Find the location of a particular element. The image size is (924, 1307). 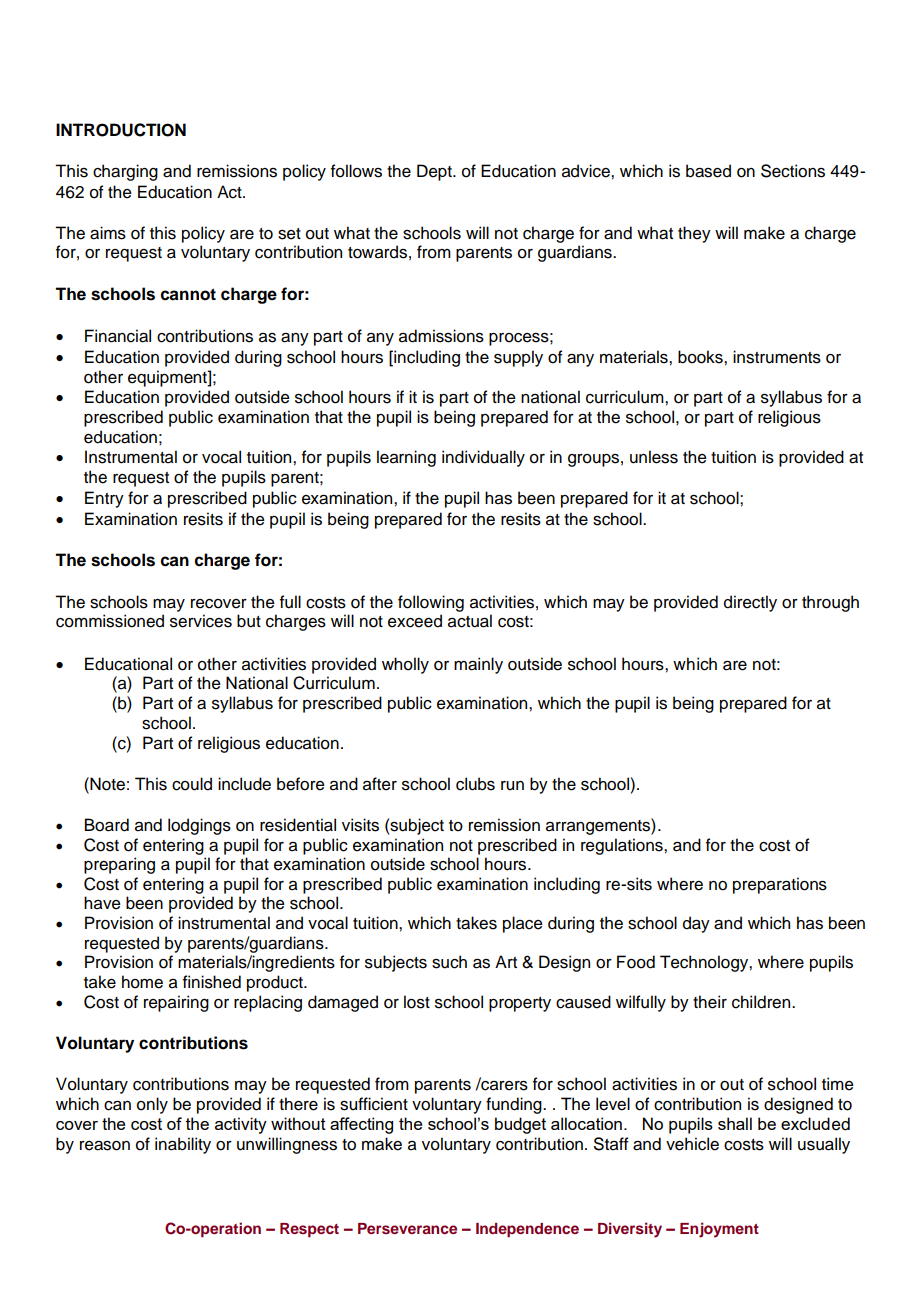

individually is located at coordinates (483, 458).
